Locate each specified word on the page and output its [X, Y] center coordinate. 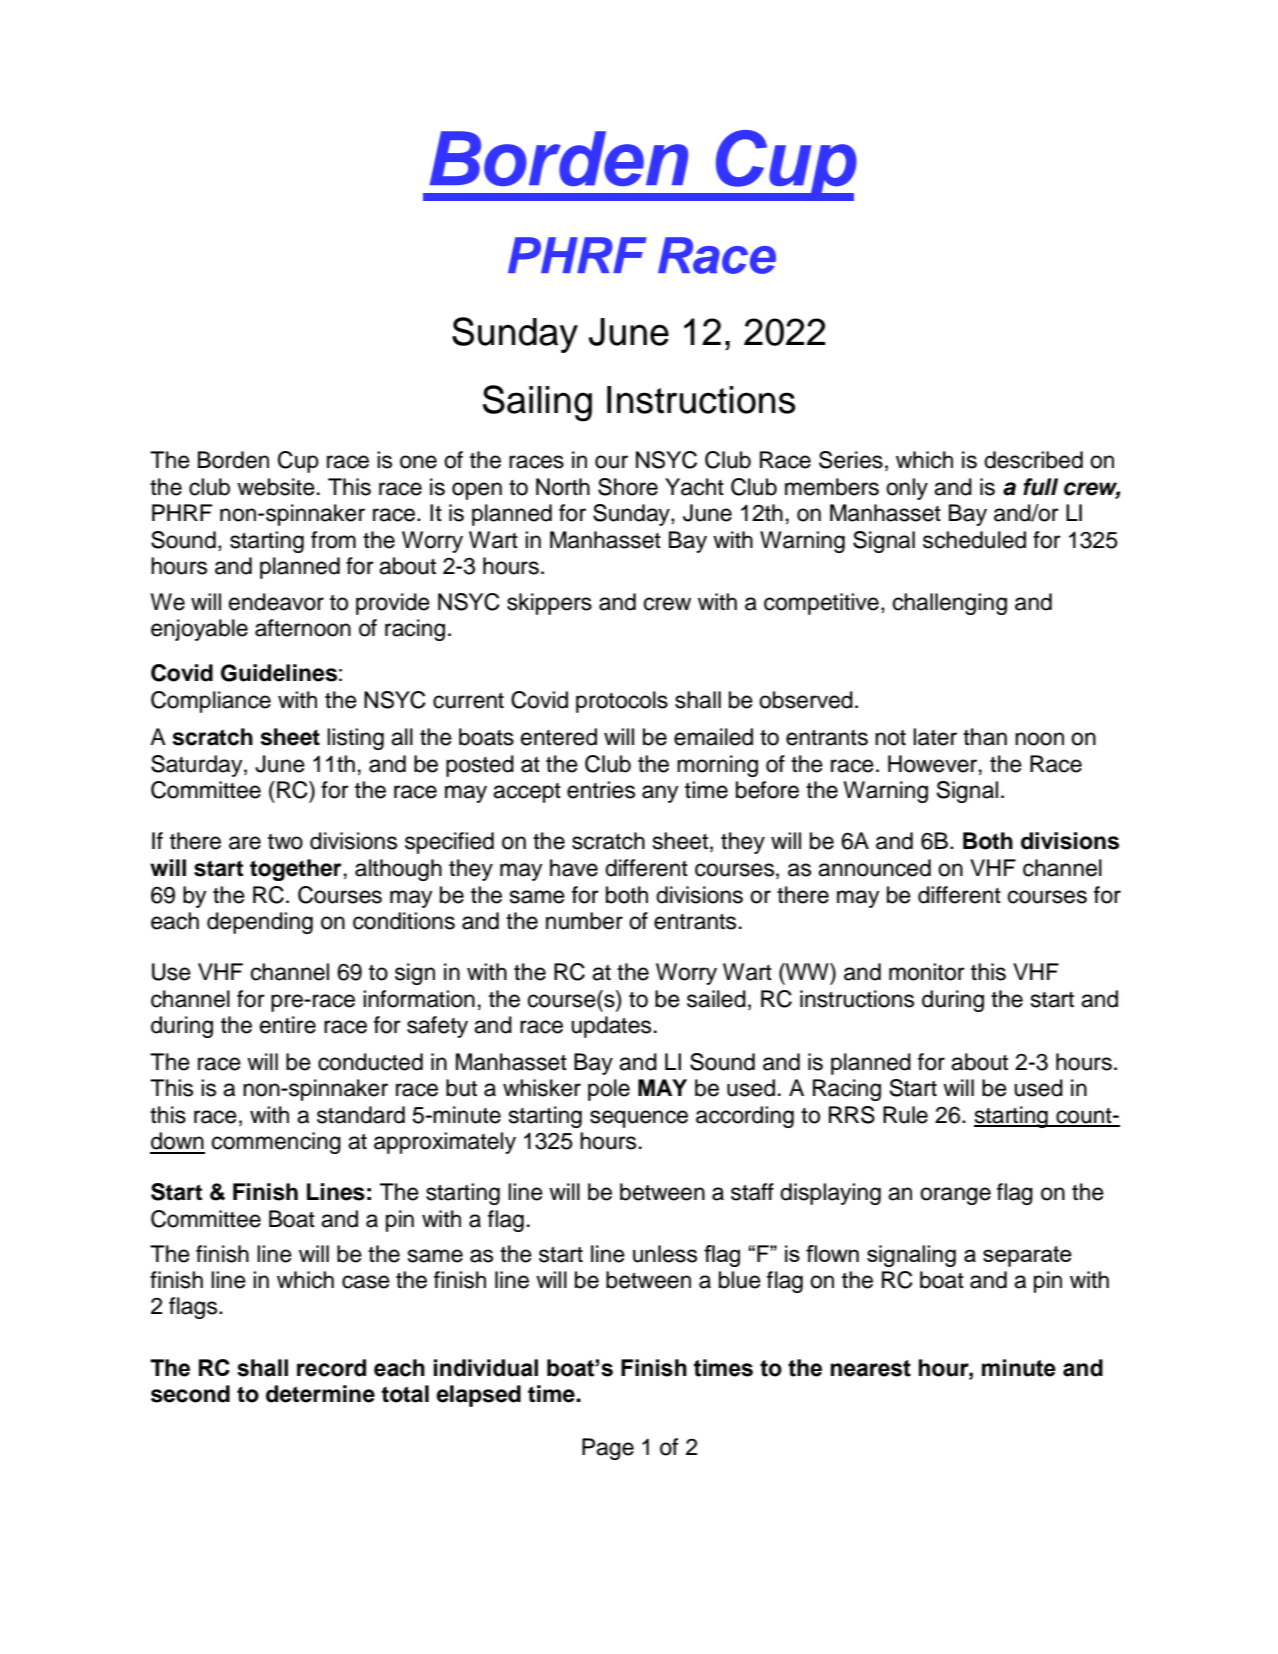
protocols [622, 702]
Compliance [211, 702]
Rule [905, 1115]
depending [260, 923]
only [907, 489]
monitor [927, 972]
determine [320, 1394]
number [584, 921]
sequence [639, 1119]
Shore [628, 487]
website [276, 487]
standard [361, 1115]
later [935, 737]
